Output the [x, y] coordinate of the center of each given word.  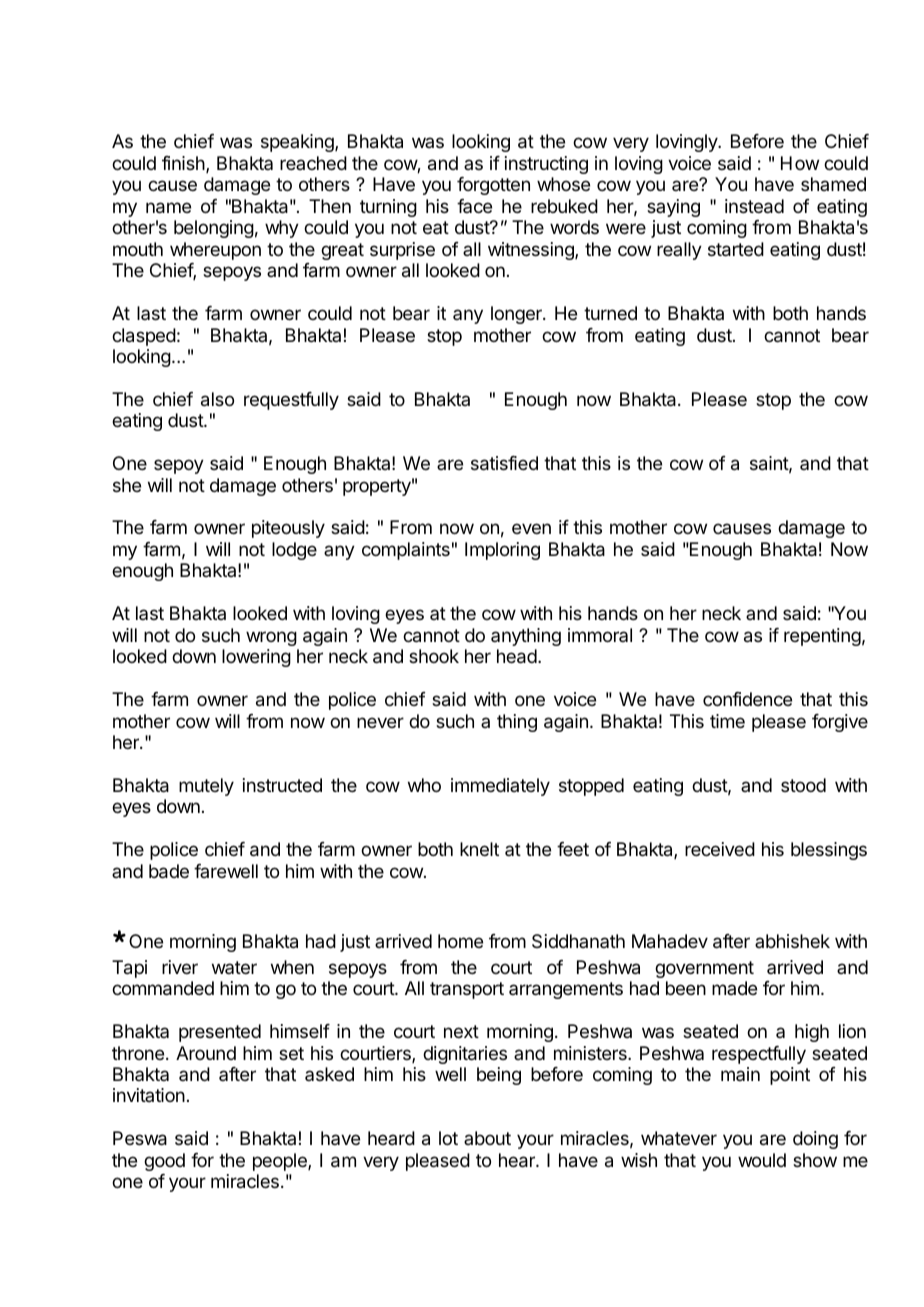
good [164, 1162]
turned [610, 313]
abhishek [792, 941]
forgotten [493, 186]
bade [169, 871]
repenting [822, 637]
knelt [479, 849]
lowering [256, 658]
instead [754, 206]
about [487, 1138]
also [217, 399]
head [517, 656]
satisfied [504, 463]
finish [184, 164]
